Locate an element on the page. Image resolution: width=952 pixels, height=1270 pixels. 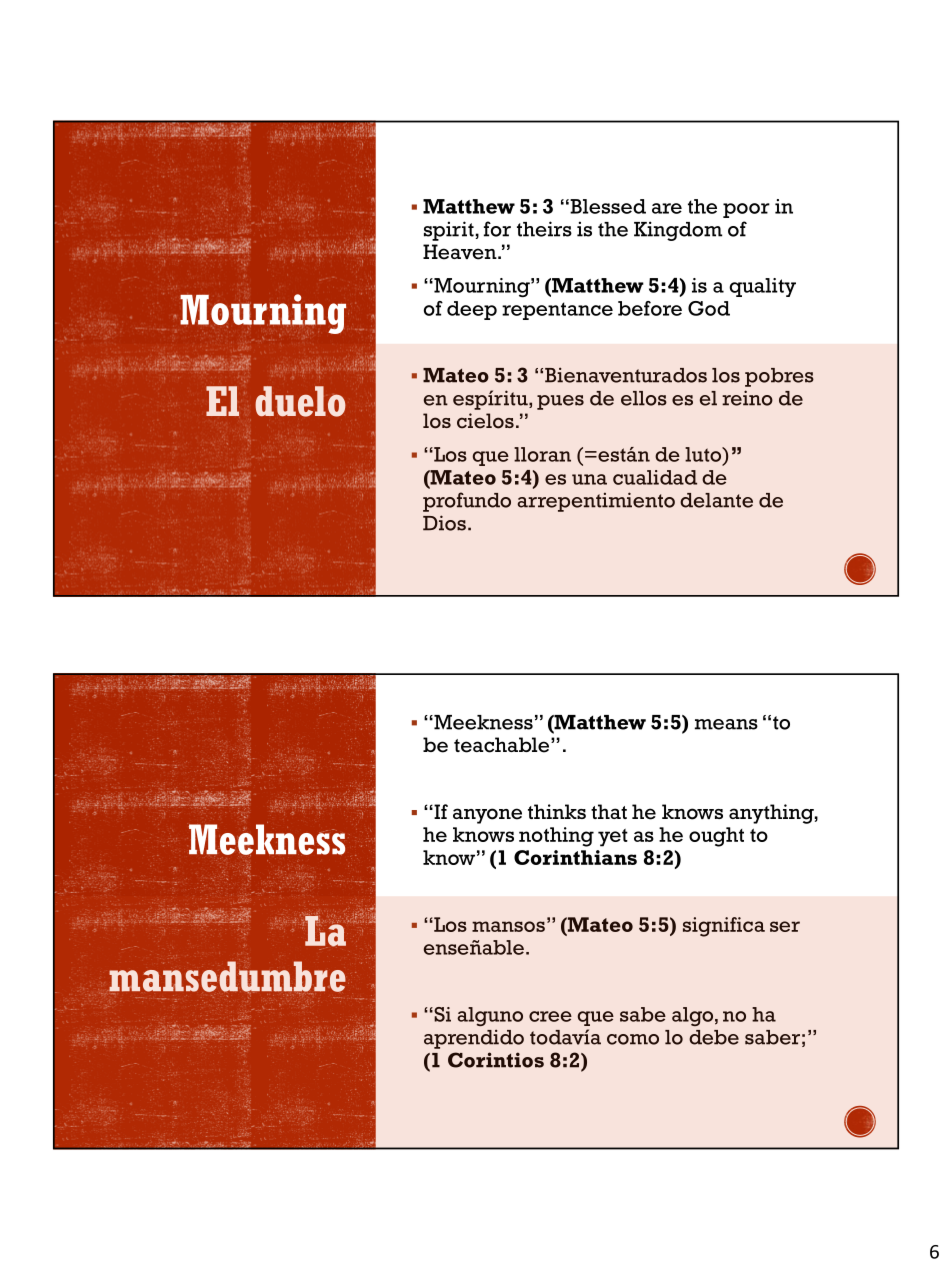
significa is located at coordinates (724, 927).
